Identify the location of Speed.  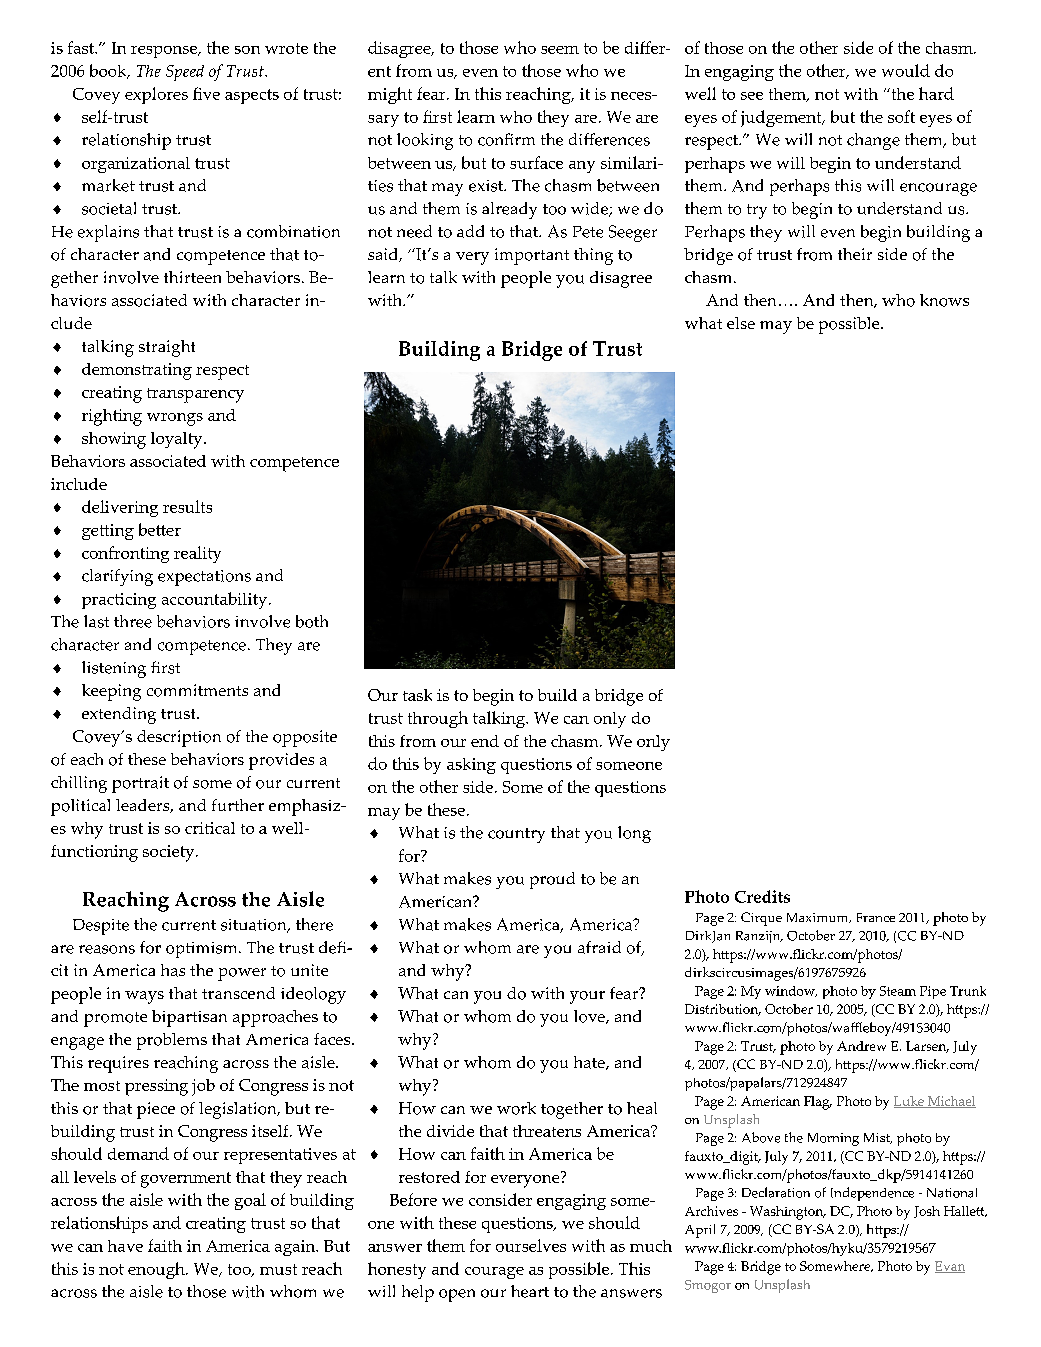
(185, 73).
